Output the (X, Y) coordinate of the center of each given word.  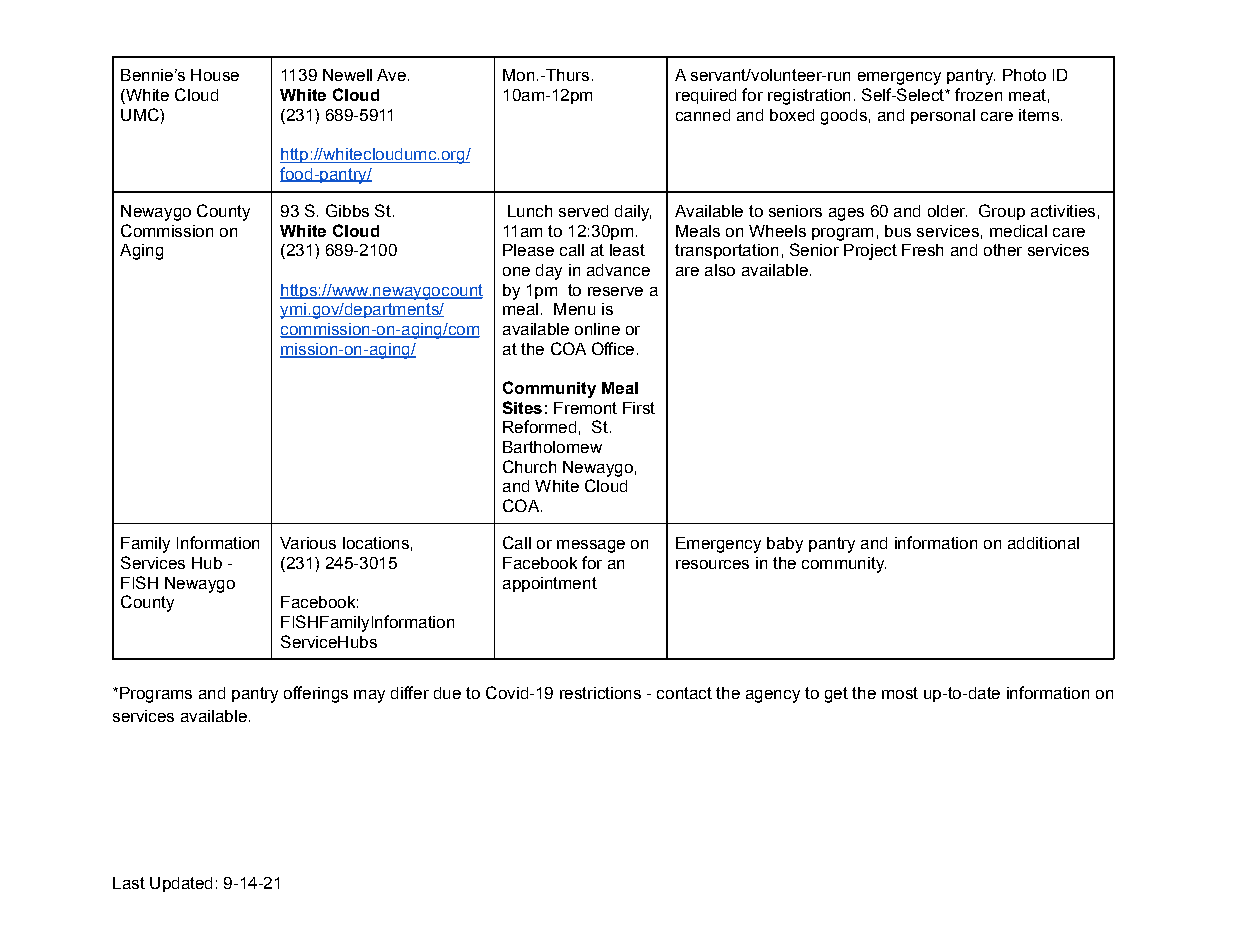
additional (1043, 543)
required (706, 96)
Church (529, 466)
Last (129, 883)
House (215, 75)
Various (308, 543)
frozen (978, 94)
